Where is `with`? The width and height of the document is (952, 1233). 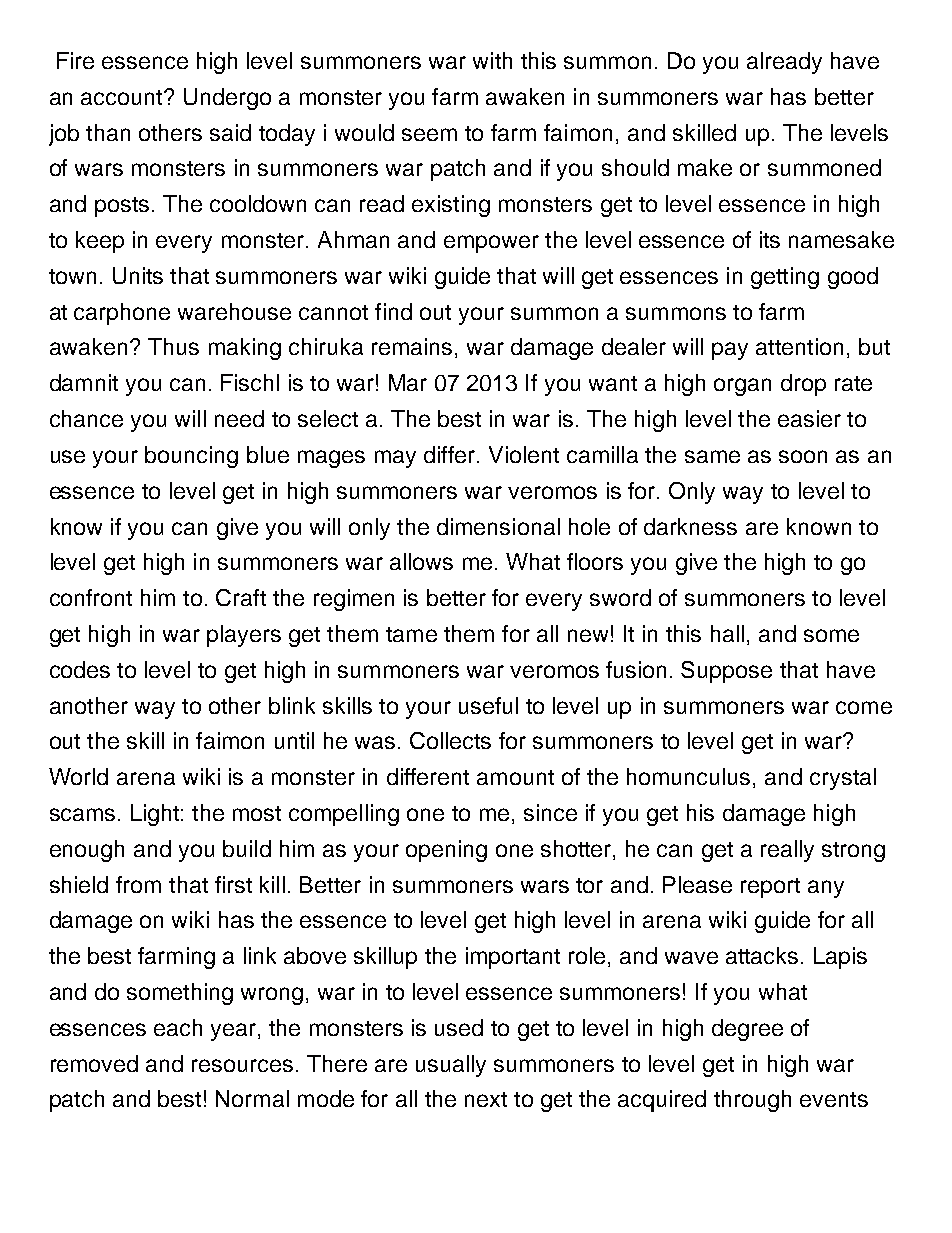
with is located at coordinates (492, 60).
